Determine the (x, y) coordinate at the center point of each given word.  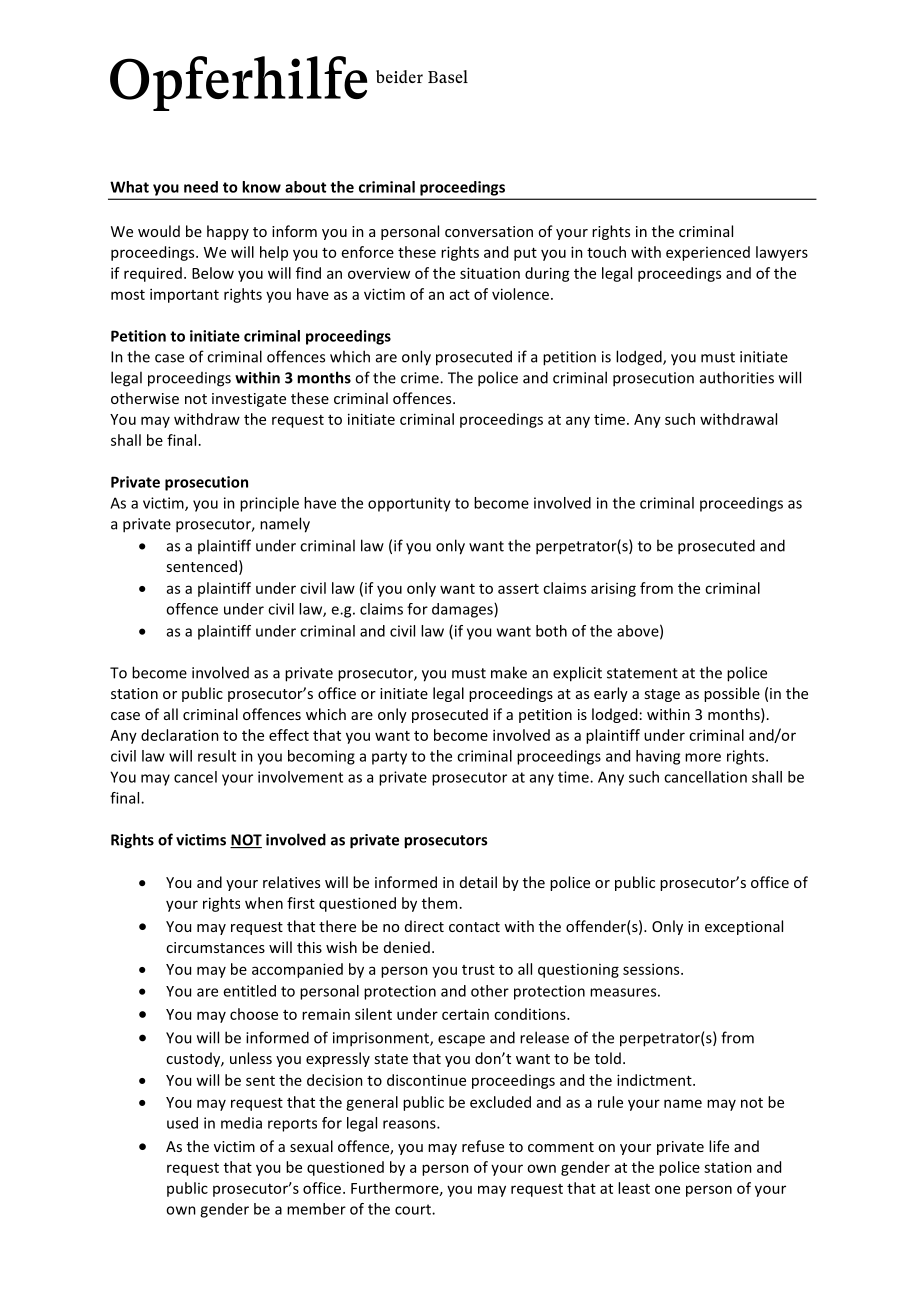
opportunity (409, 504)
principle (269, 504)
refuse (483, 1146)
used (182, 1123)
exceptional (744, 927)
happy (228, 232)
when (264, 903)
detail (478, 882)
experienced (708, 253)
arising (613, 589)
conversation (489, 231)
